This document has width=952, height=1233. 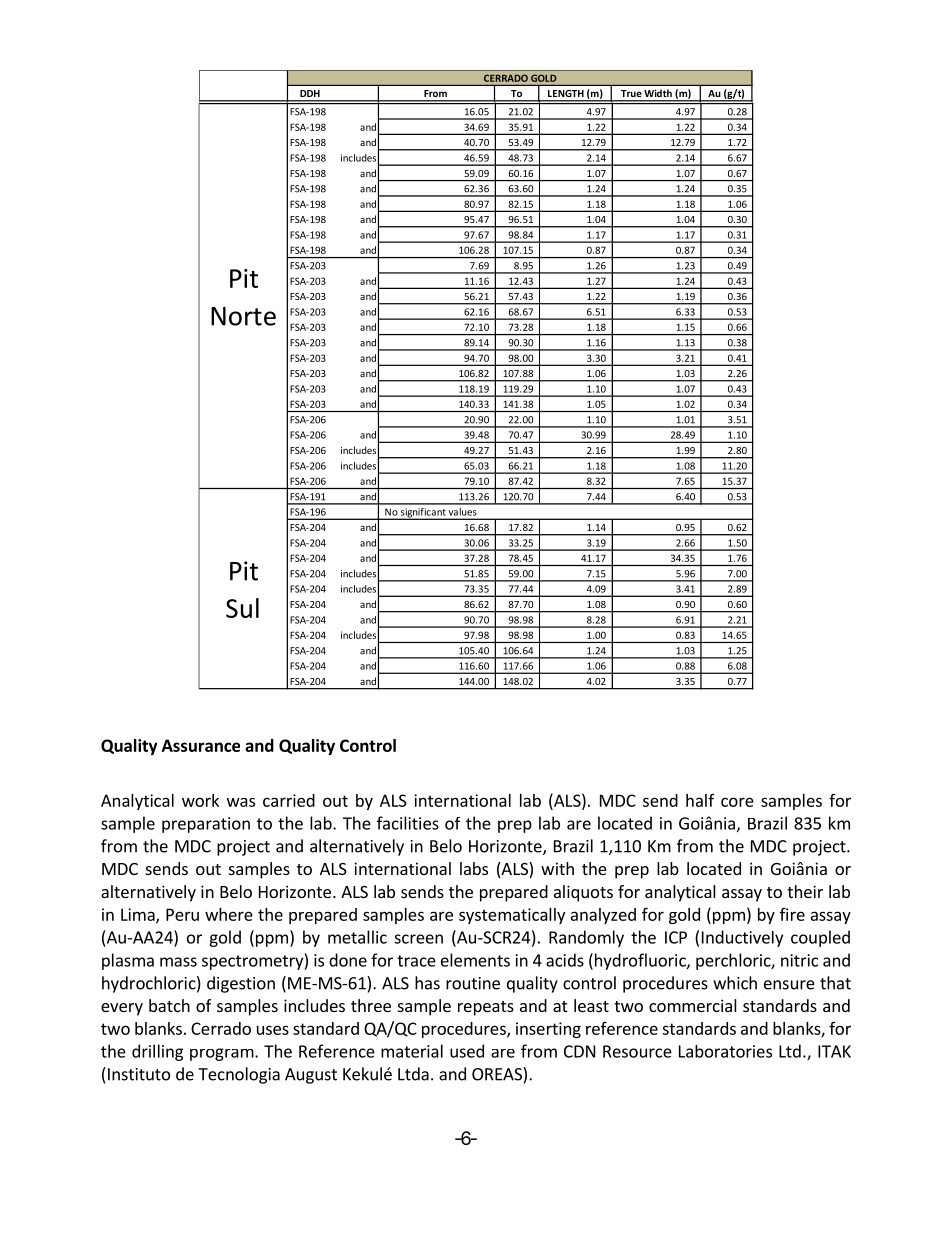 I want to click on carried, so click(x=289, y=800).
